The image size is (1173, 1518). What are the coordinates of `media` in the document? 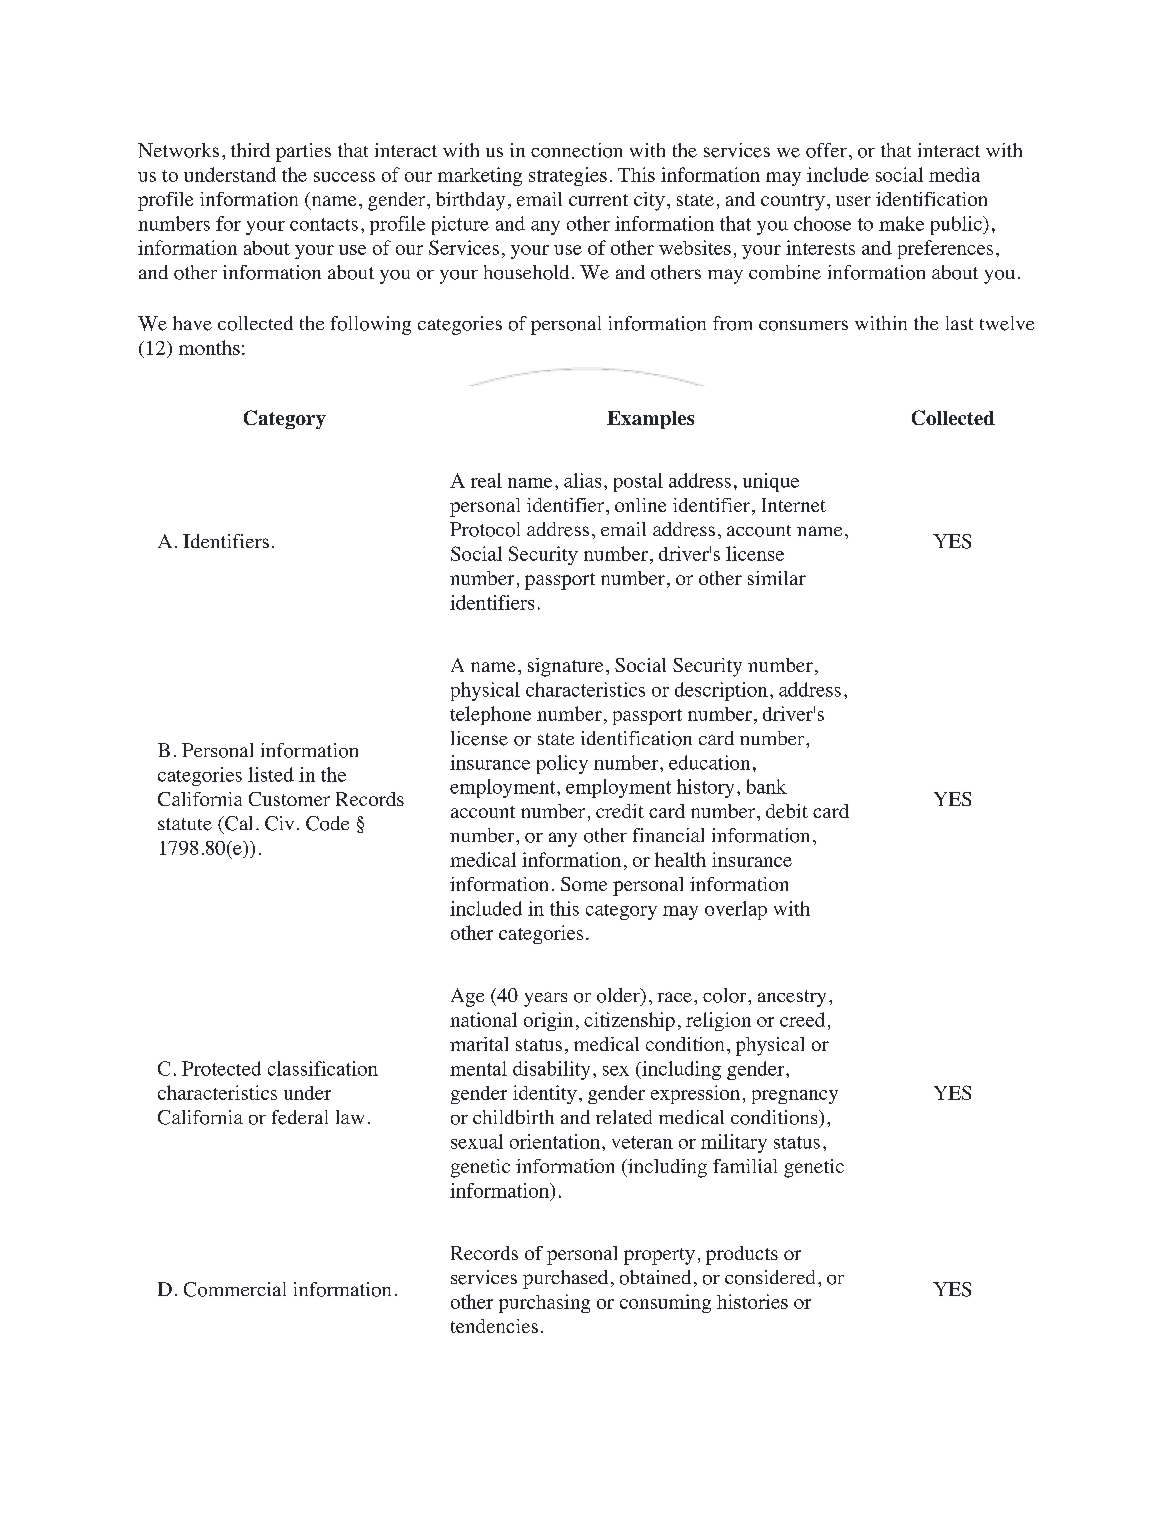 It's located at (954, 174).
